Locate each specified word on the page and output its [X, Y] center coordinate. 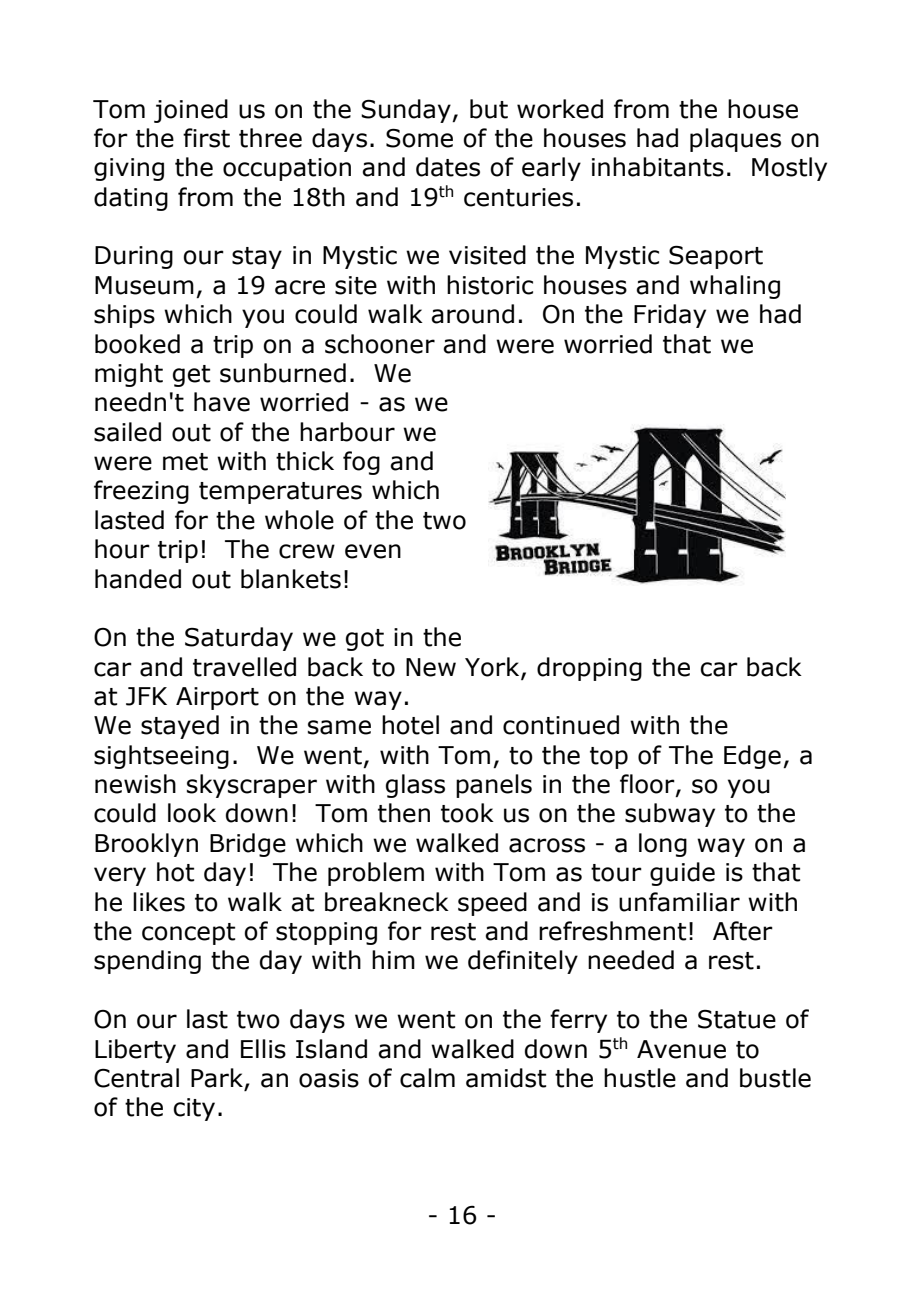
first [206, 138]
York [493, 667]
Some [419, 138]
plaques [735, 140]
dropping [589, 669]
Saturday [239, 639]
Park [218, 1079]
